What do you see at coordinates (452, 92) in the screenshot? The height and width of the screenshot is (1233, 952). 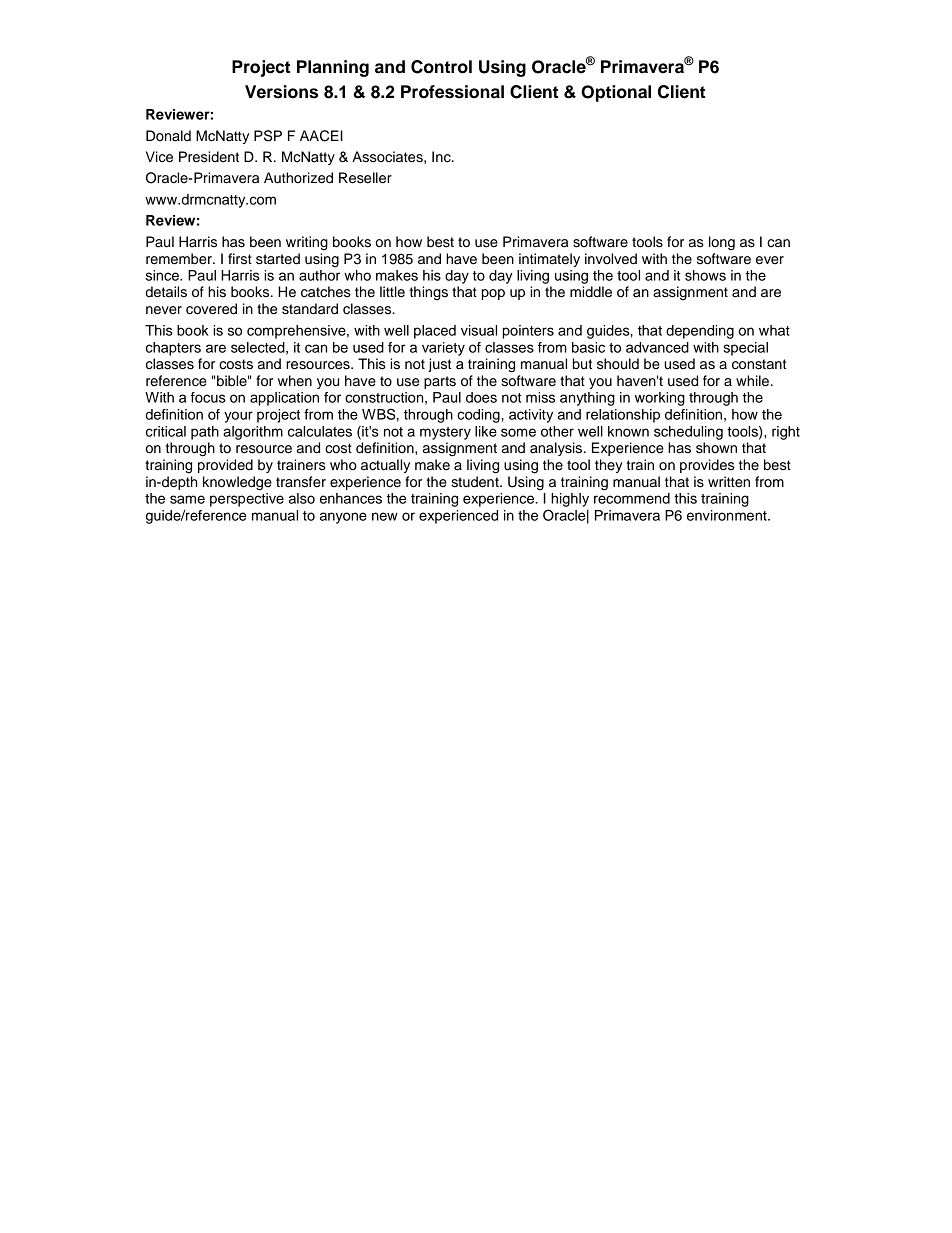 I see `Professional` at bounding box center [452, 92].
